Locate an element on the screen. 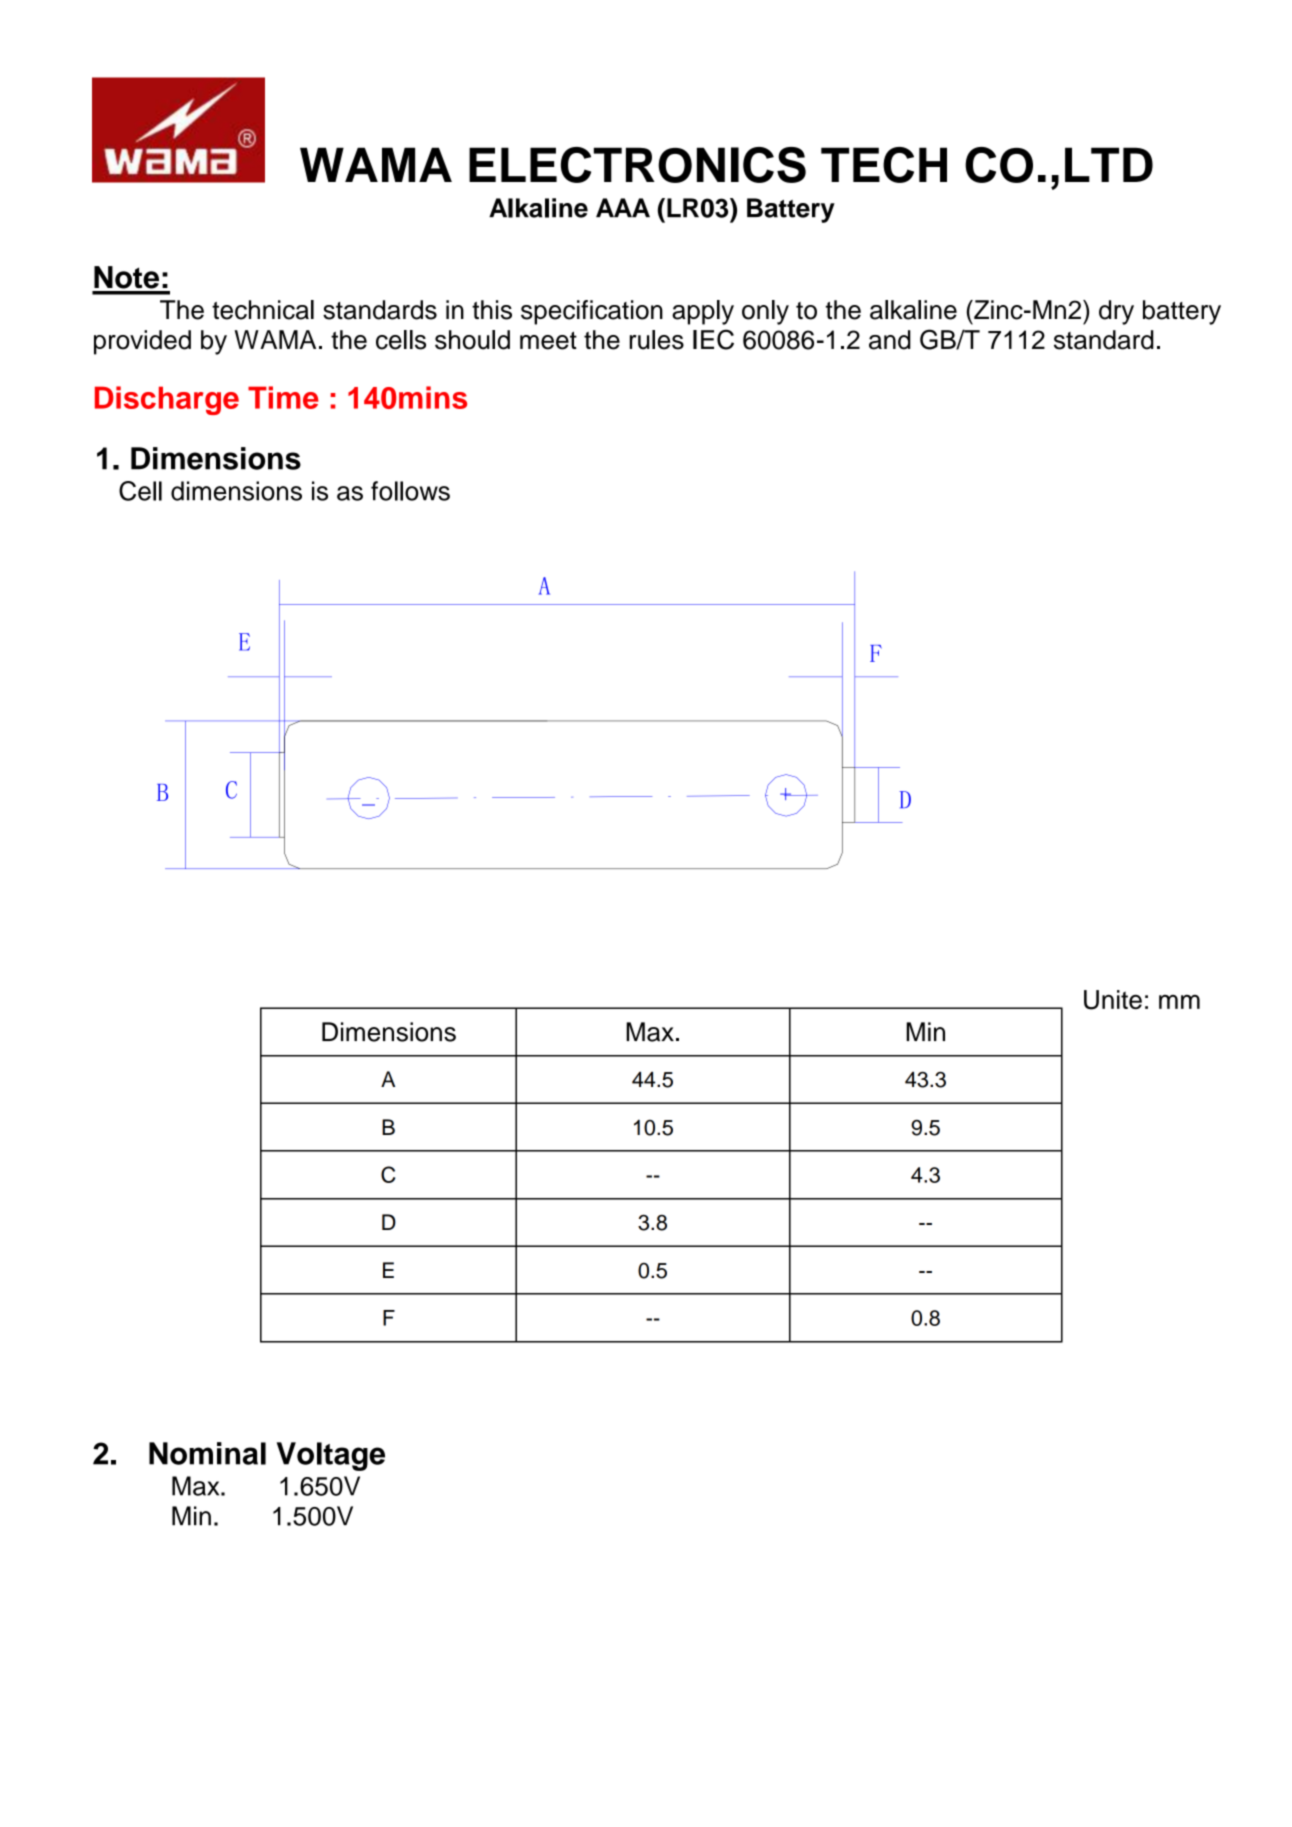 This screenshot has width=1292, height=1827. rules is located at coordinates (657, 340).
